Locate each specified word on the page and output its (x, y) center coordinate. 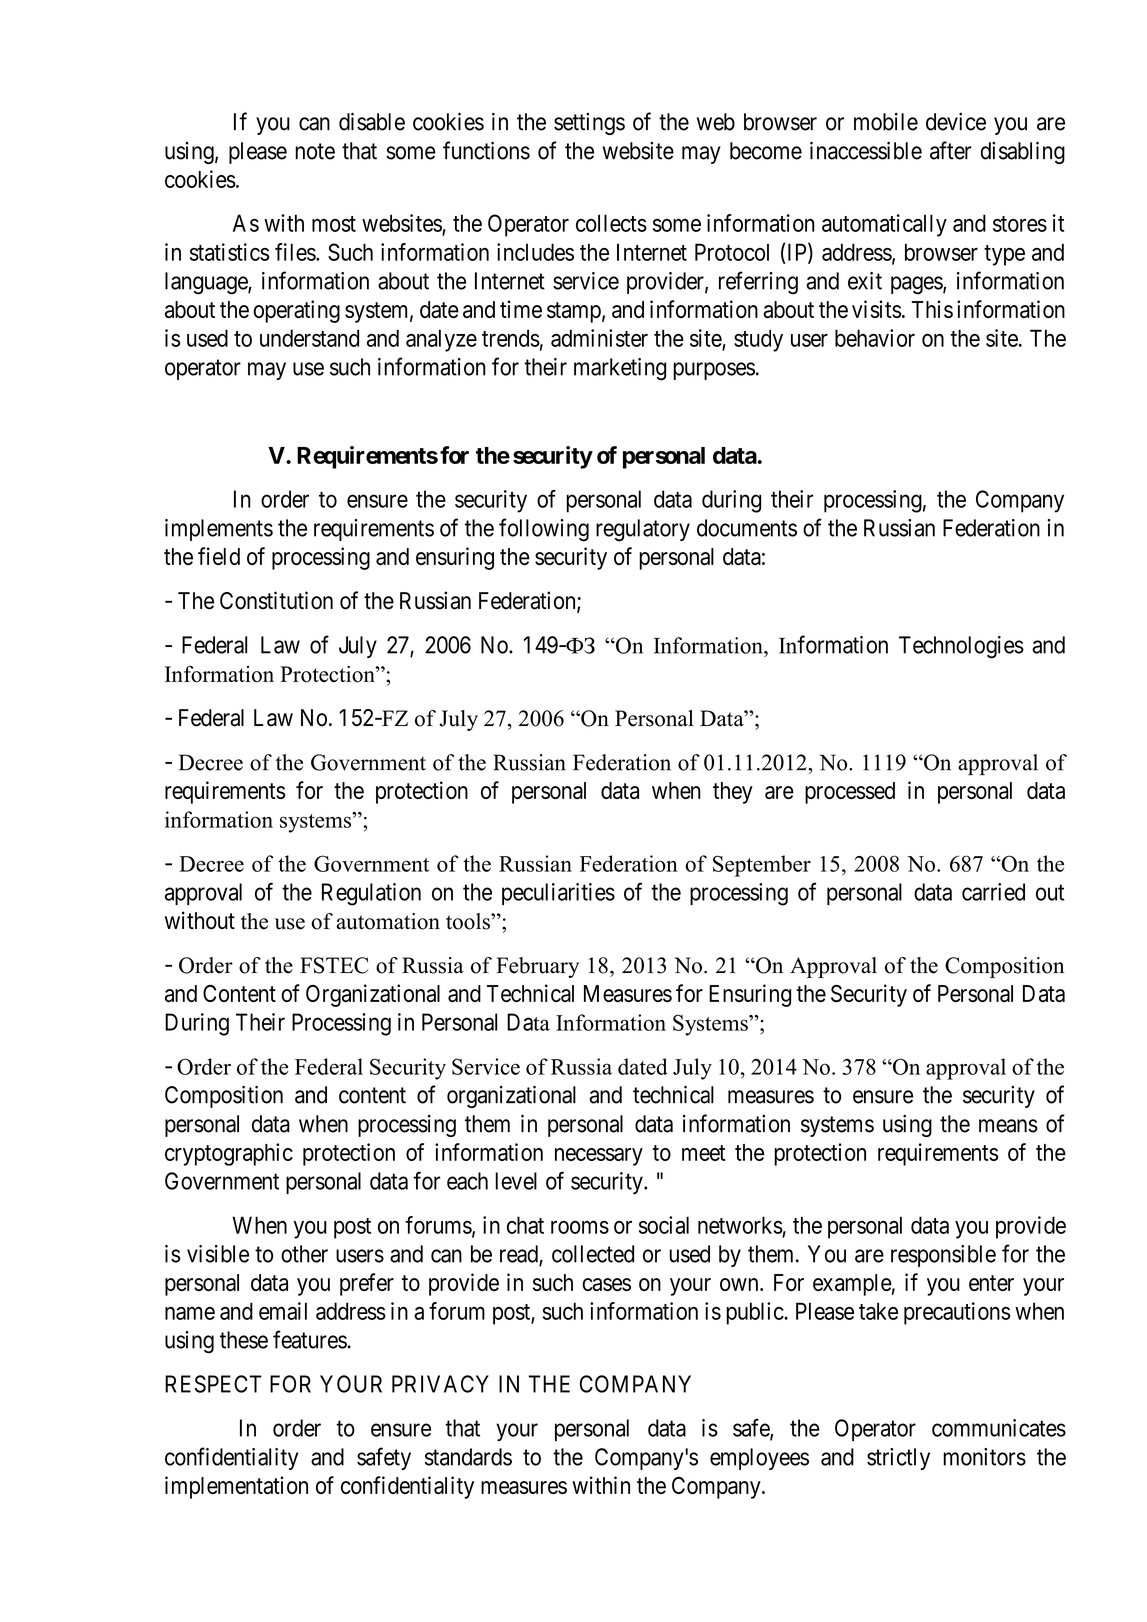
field (219, 556)
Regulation (371, 894)
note (315, 151)
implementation (236, 1487)
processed (850, 793)
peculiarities (558, 894)
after (951, 150)
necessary (599, 1157)
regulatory (643, 530)
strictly (898, 1459)
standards (468, 1457)
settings (589, 124)
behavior (875, 338)
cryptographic (229, 1154)
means (1008, 1126)
